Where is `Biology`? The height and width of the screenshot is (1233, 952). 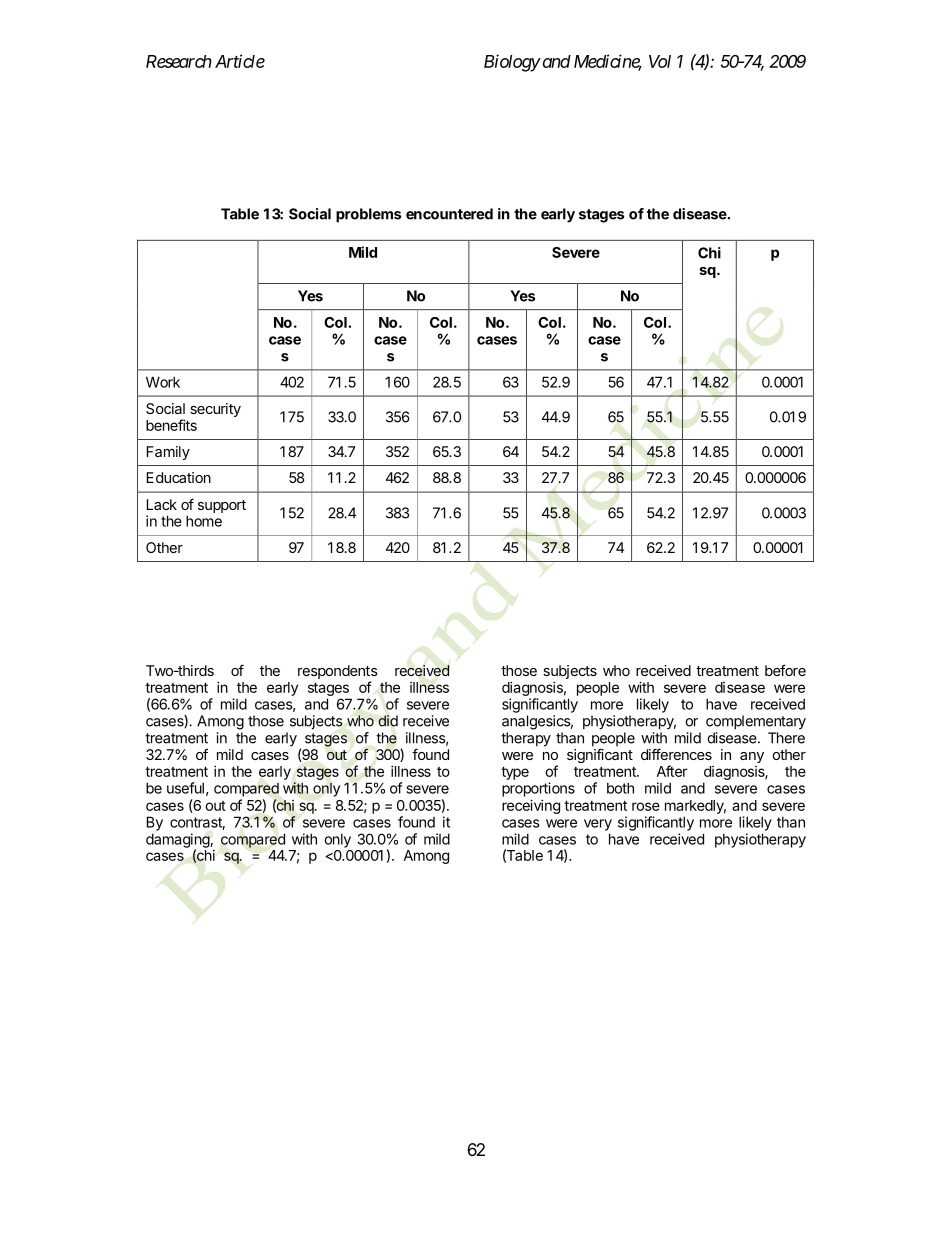
Biology is located at coordinates (512, 63).
